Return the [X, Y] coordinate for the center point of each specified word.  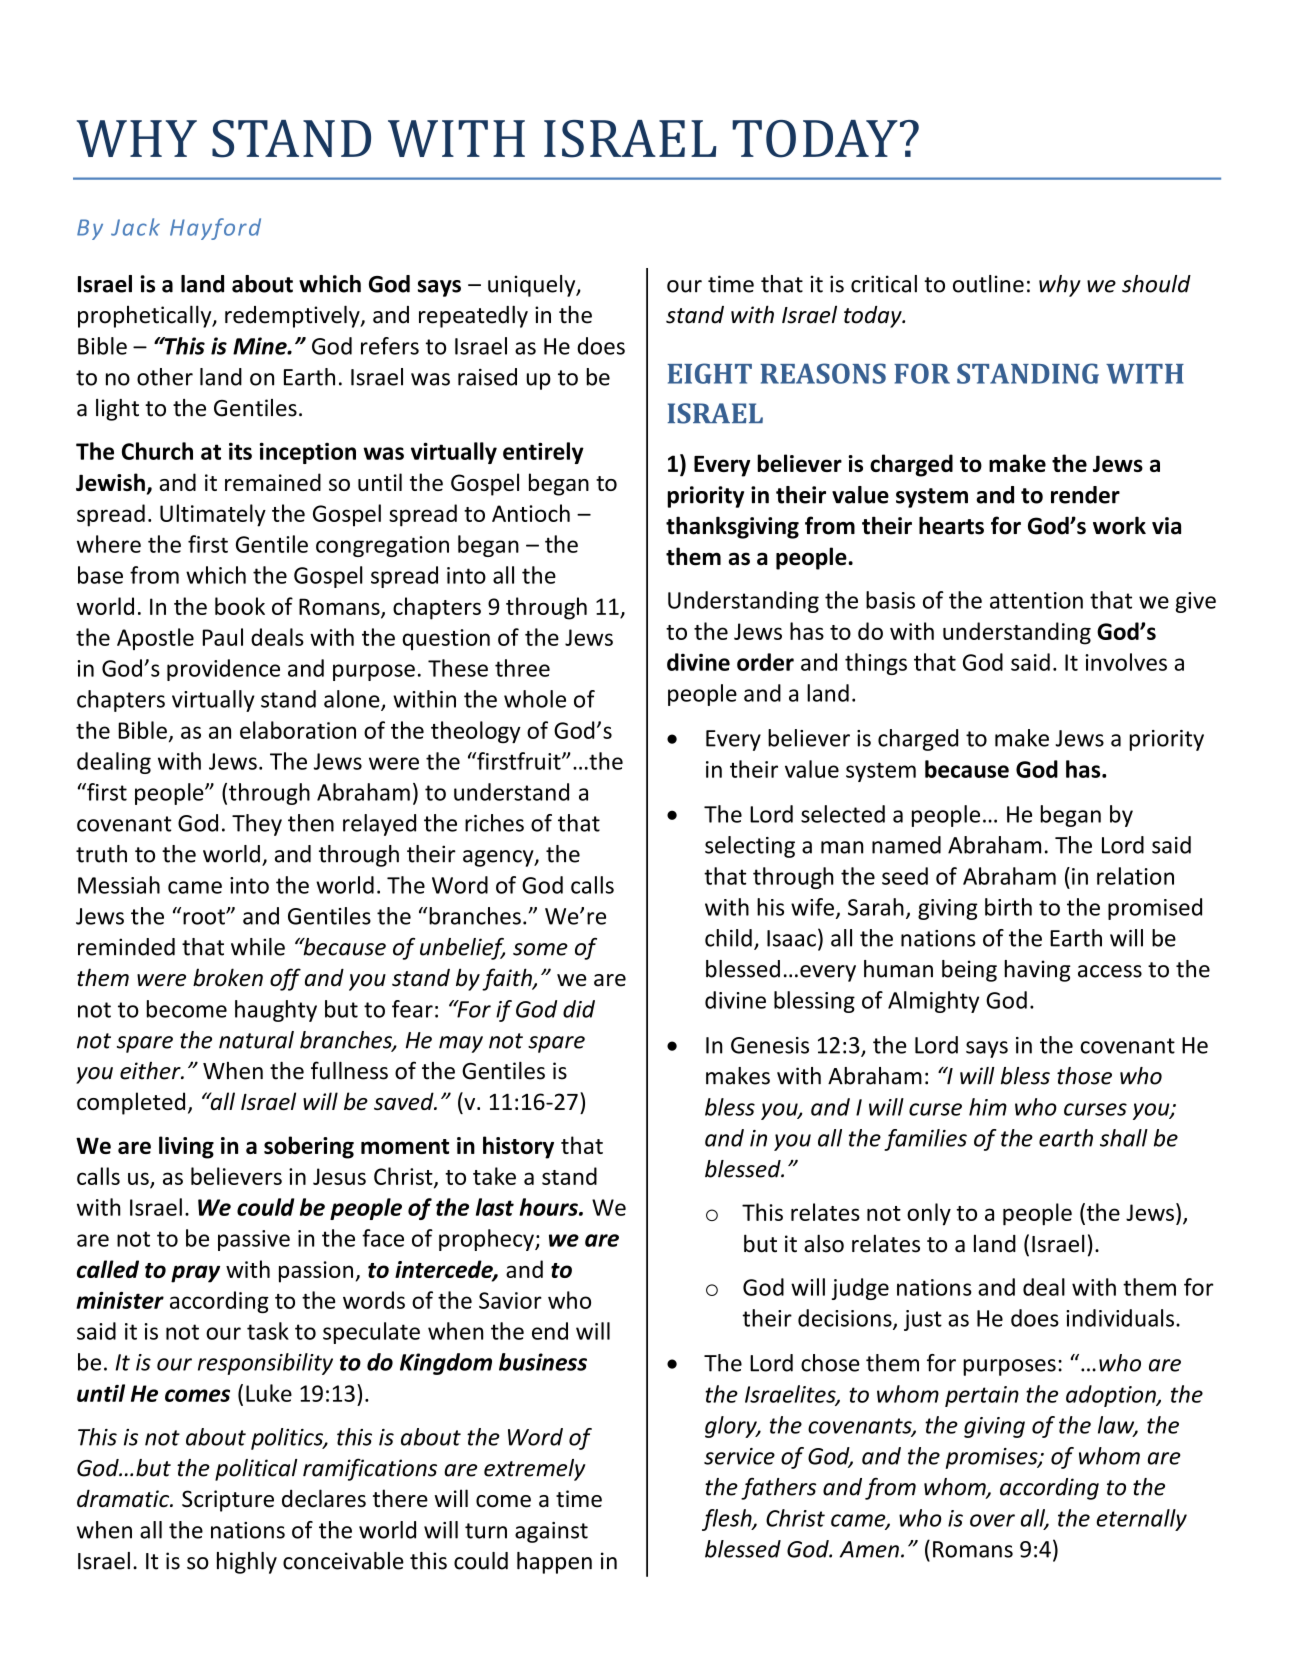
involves [1126, 662]
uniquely [533, 286]
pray [195, 1274]
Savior [510, 1300]
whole [535, 699]
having [1037, 971]
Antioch [531, 513]
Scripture [228, 1501]
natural [256, 1040]
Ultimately [213, 515]
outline [988, 284]
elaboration [298, 730]
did [579, 1009]
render [1085, 495]
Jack [135, 227]
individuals [1120, 1318]
